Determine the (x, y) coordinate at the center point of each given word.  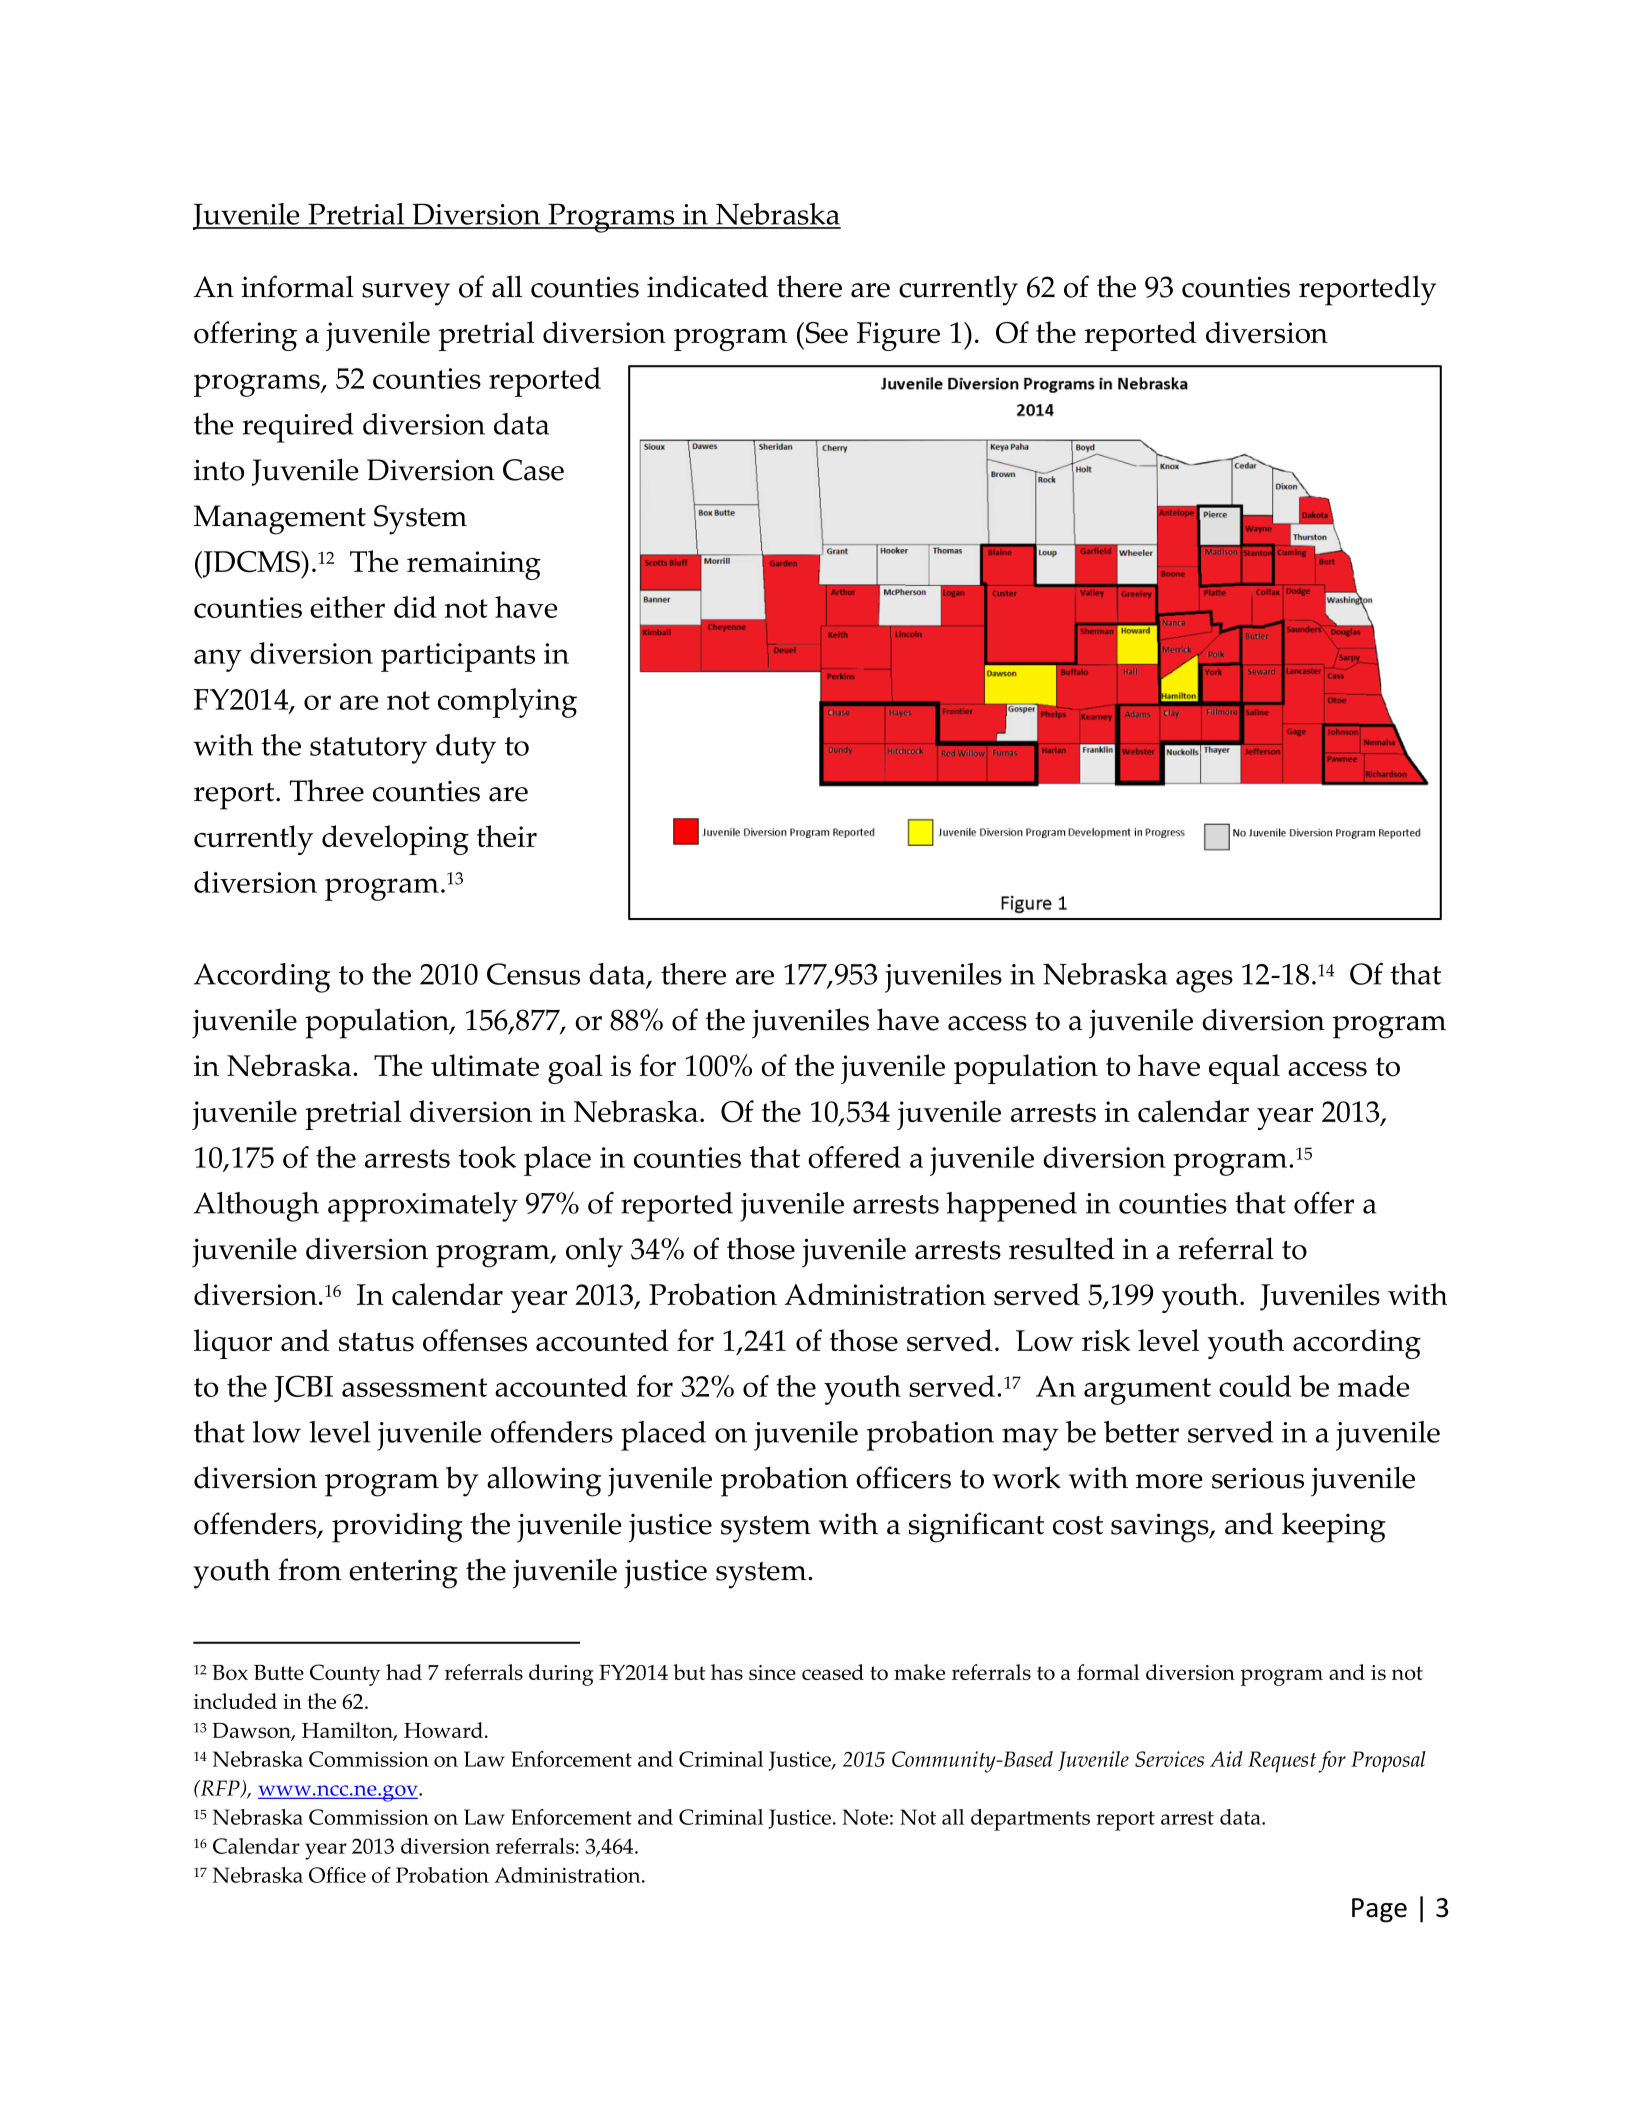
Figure (898, 336)
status (376, 1342)
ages (1204, 981)
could (1255, 1386)
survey (406, 294)
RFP (220, 1789)
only (594, 1252)
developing (395, 840)
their (507, 836)
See (825, 333)
